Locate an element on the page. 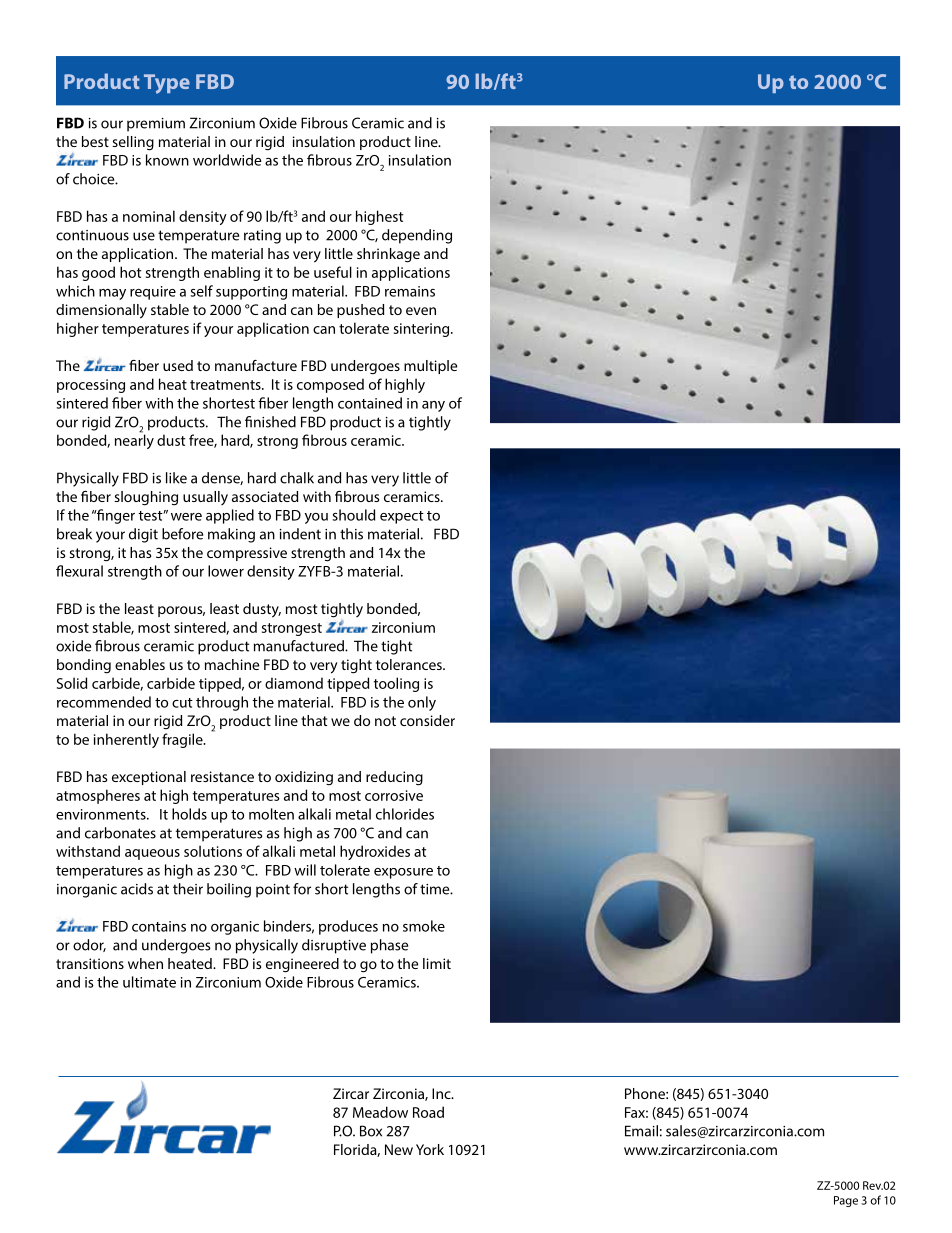  York is located at coordinates (430, 1149).
